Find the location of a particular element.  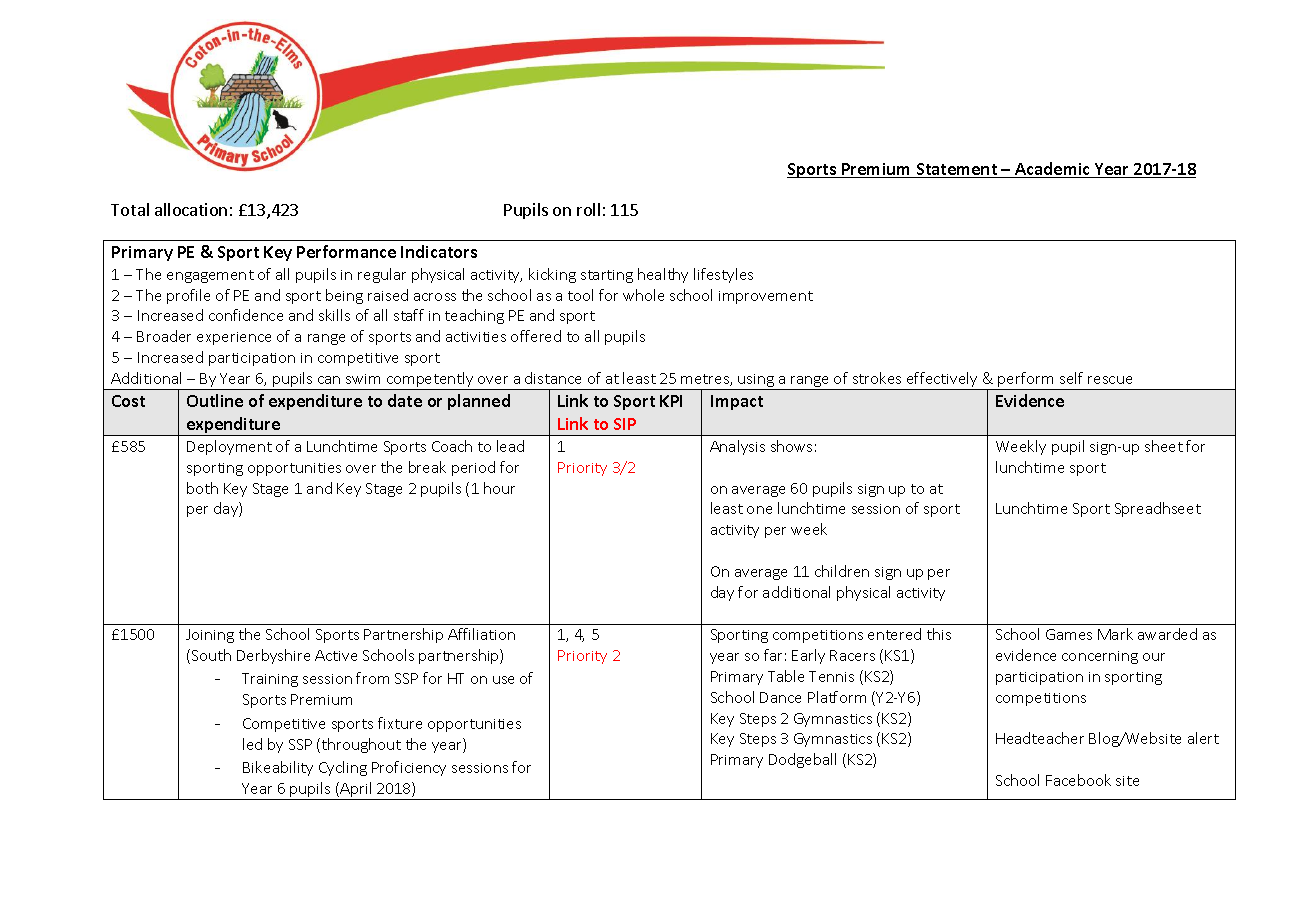

concerning is located at coordinates (1100, 657).
